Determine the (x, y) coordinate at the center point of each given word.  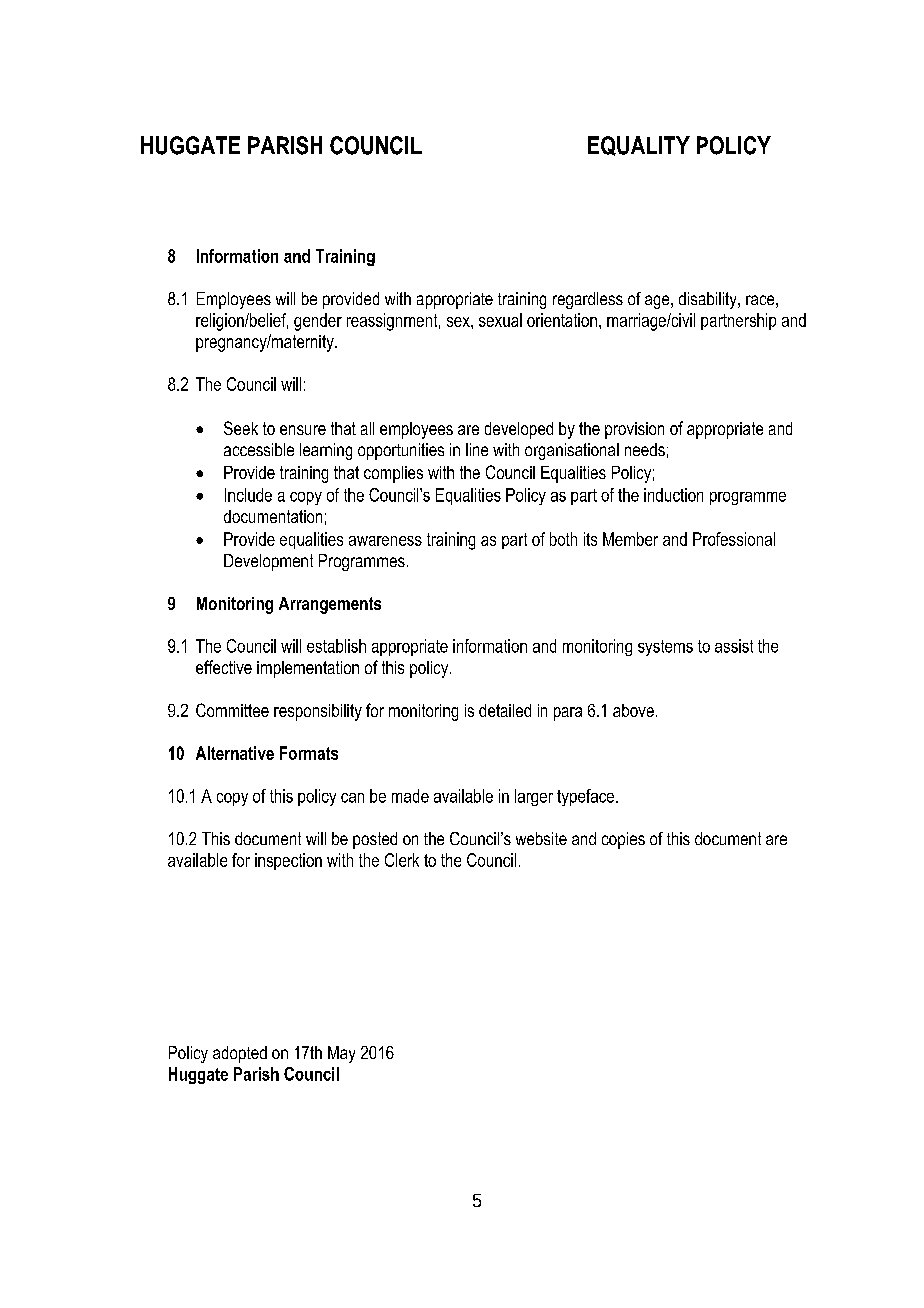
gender (318, 322)
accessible (259, 449)
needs (645, 449)
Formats (309, 753)
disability (709, 300)
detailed (505, 710)
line (477, 449)
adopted (240, 1054)
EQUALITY (639, 146)
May (341, 1054)
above (633, 710)
